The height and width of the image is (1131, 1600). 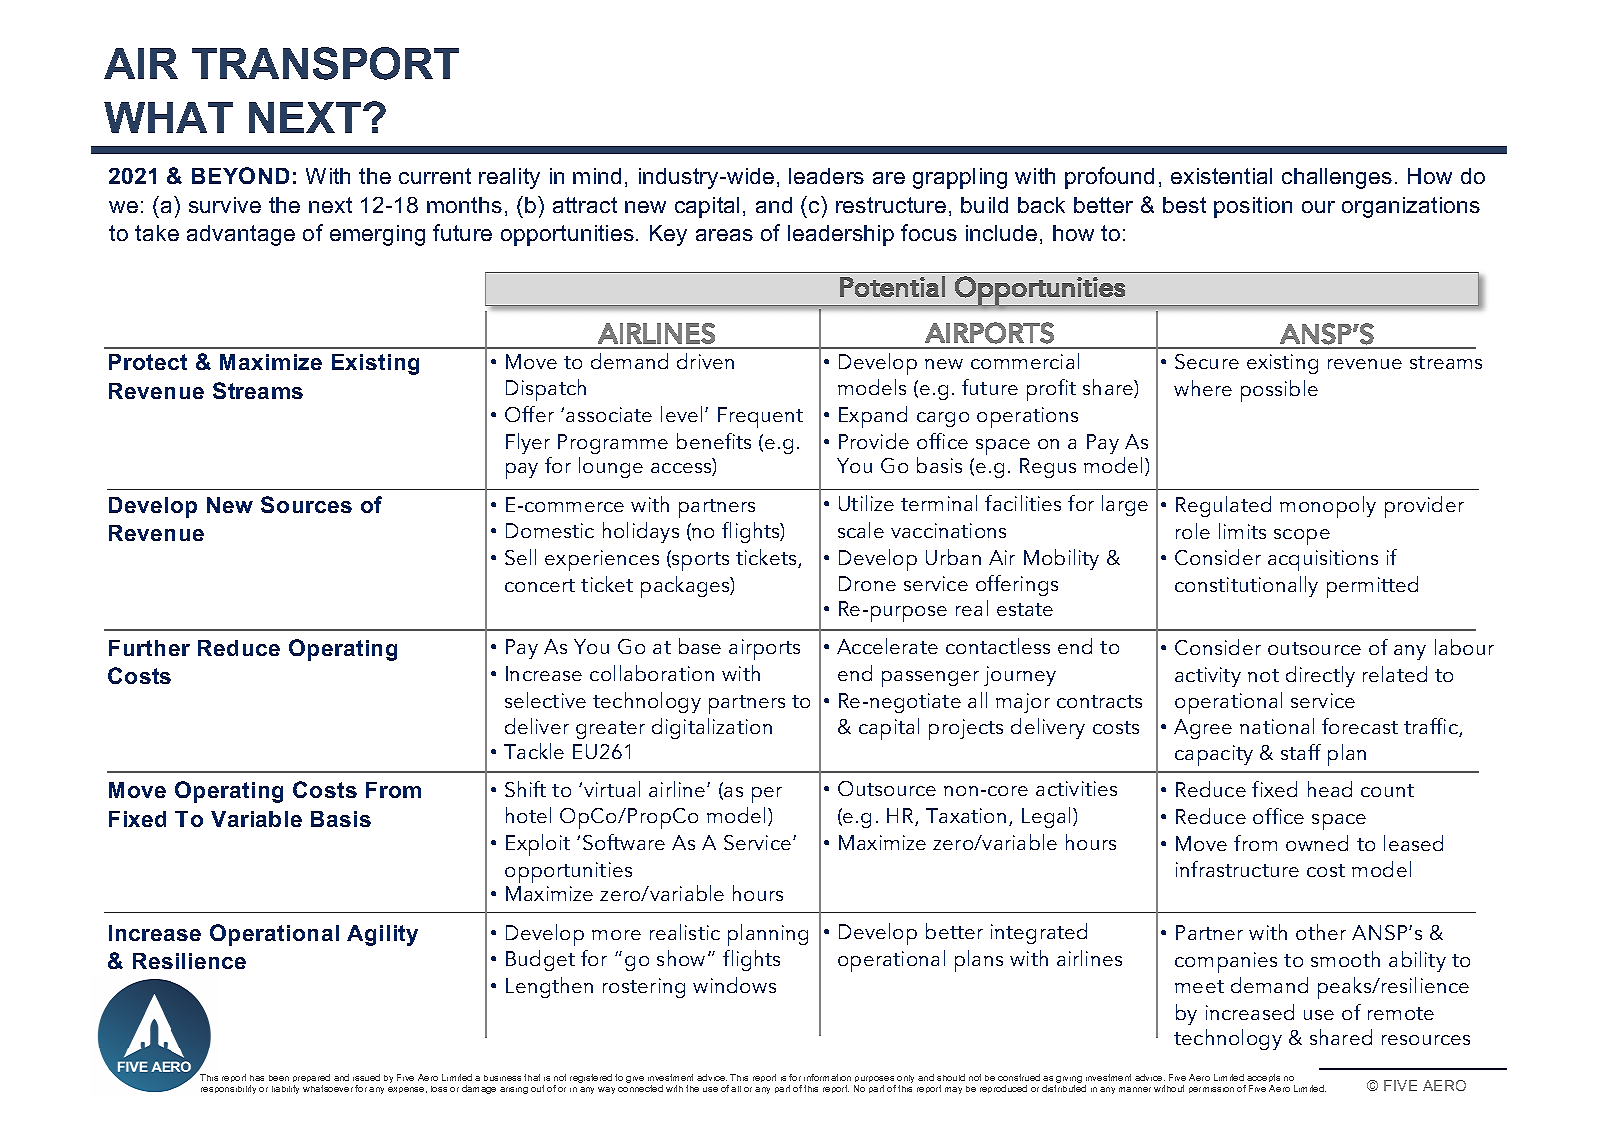 I want to click on restructure, so click(x=891, y=205).
